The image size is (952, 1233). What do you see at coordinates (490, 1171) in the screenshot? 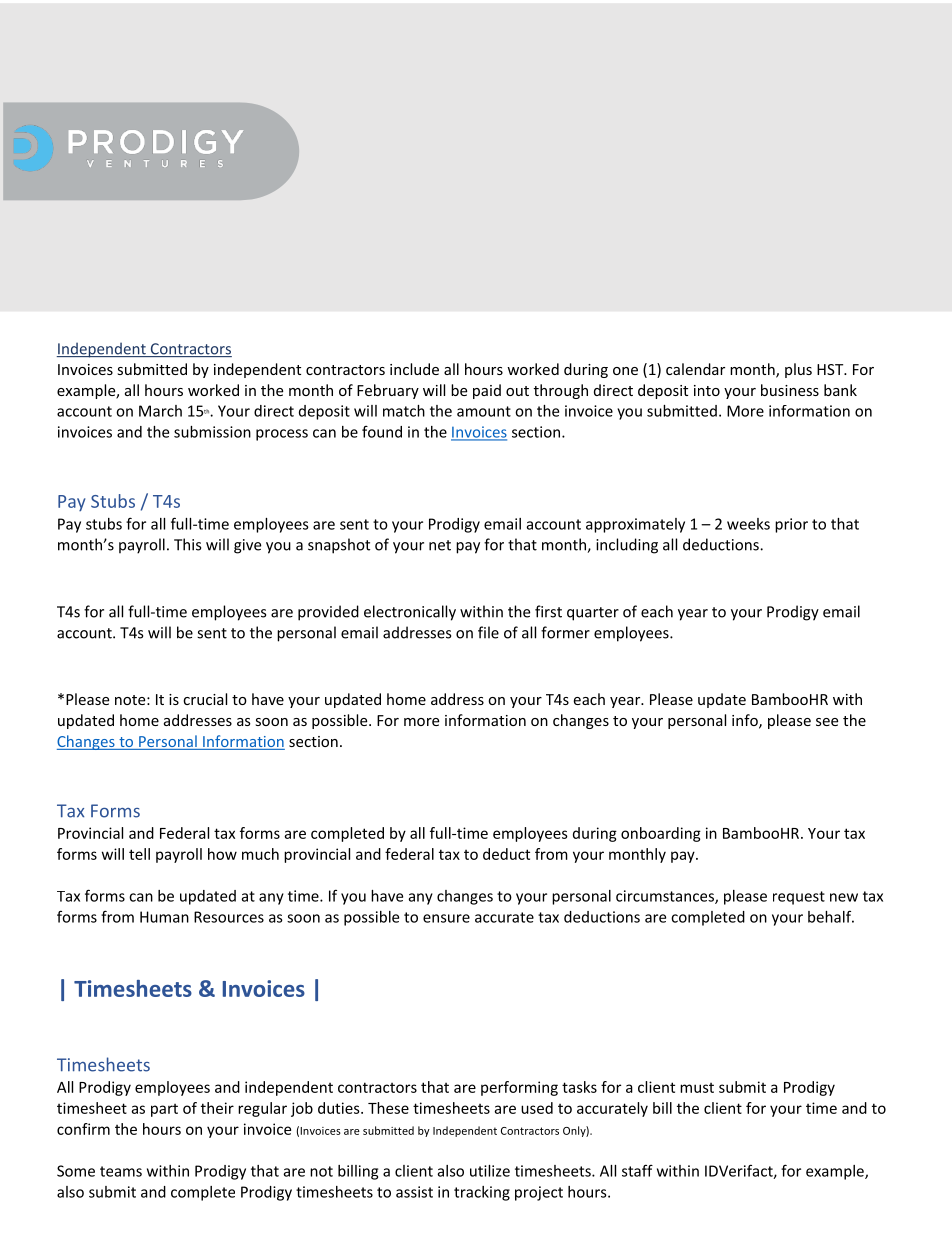
I see `utilize` at bounding box center [490, 1171].
